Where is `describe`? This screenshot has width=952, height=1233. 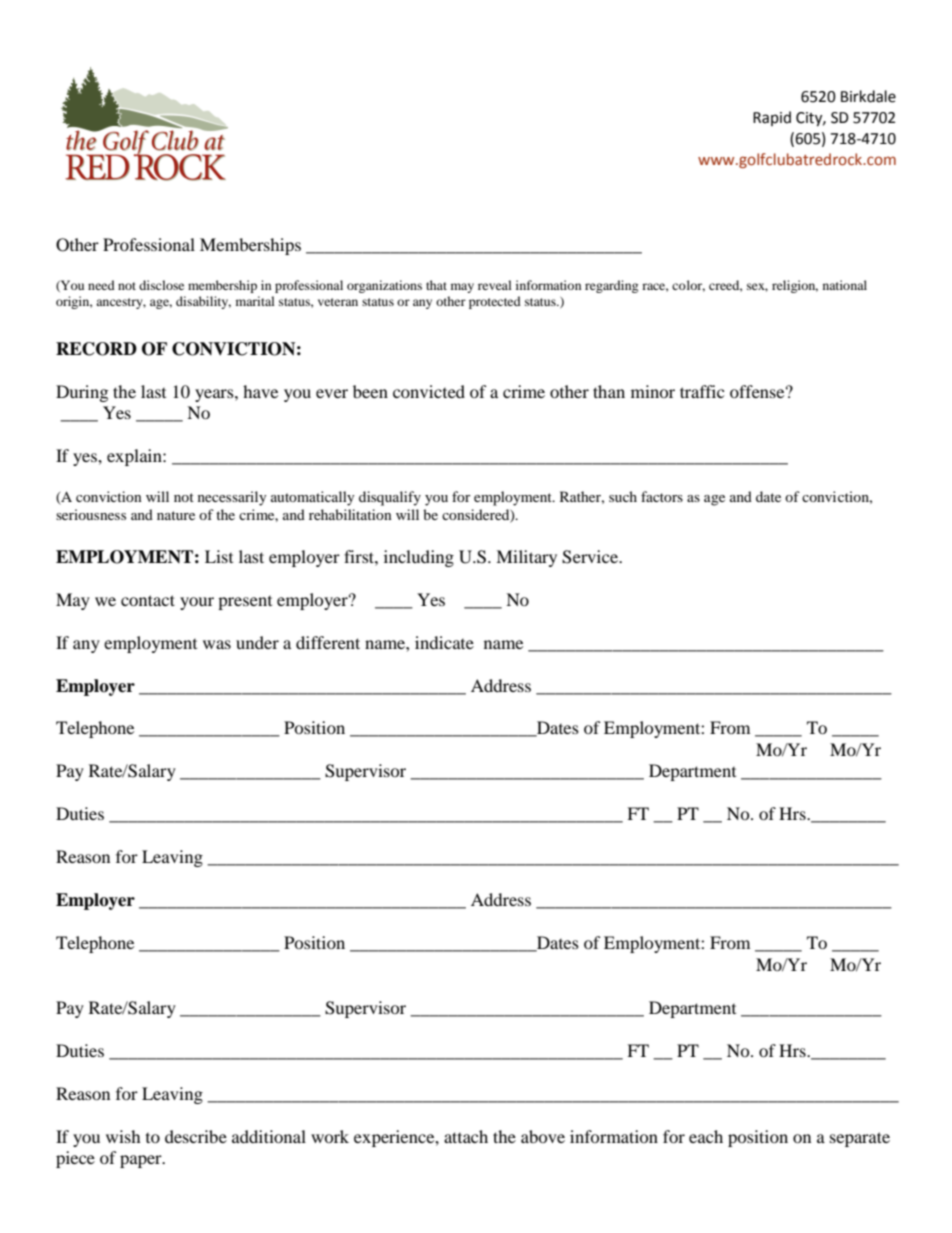
describe is located at coordinates (196, 1136).
